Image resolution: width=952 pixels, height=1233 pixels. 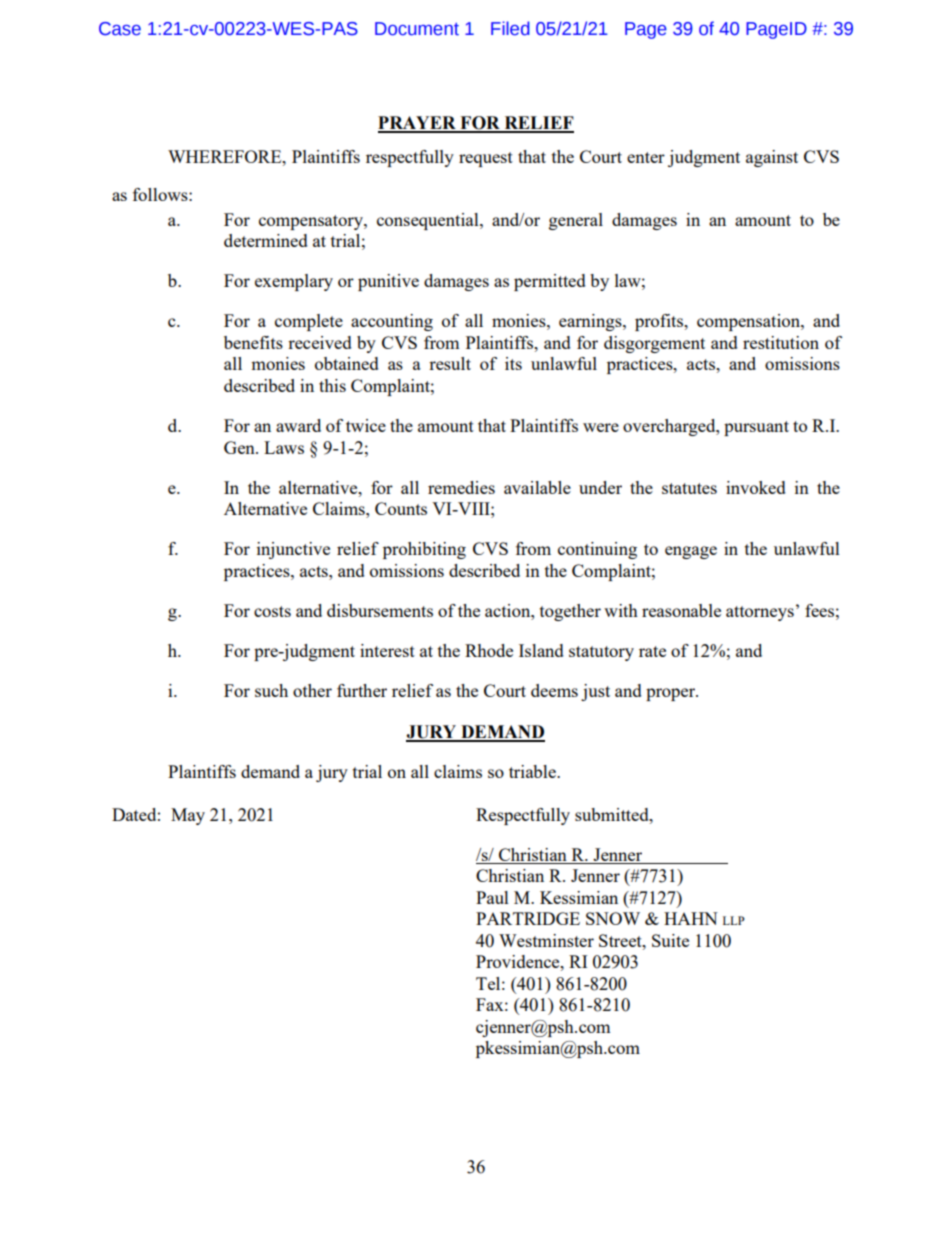 I want to click on Rhode, so click(x=489, y=650).
